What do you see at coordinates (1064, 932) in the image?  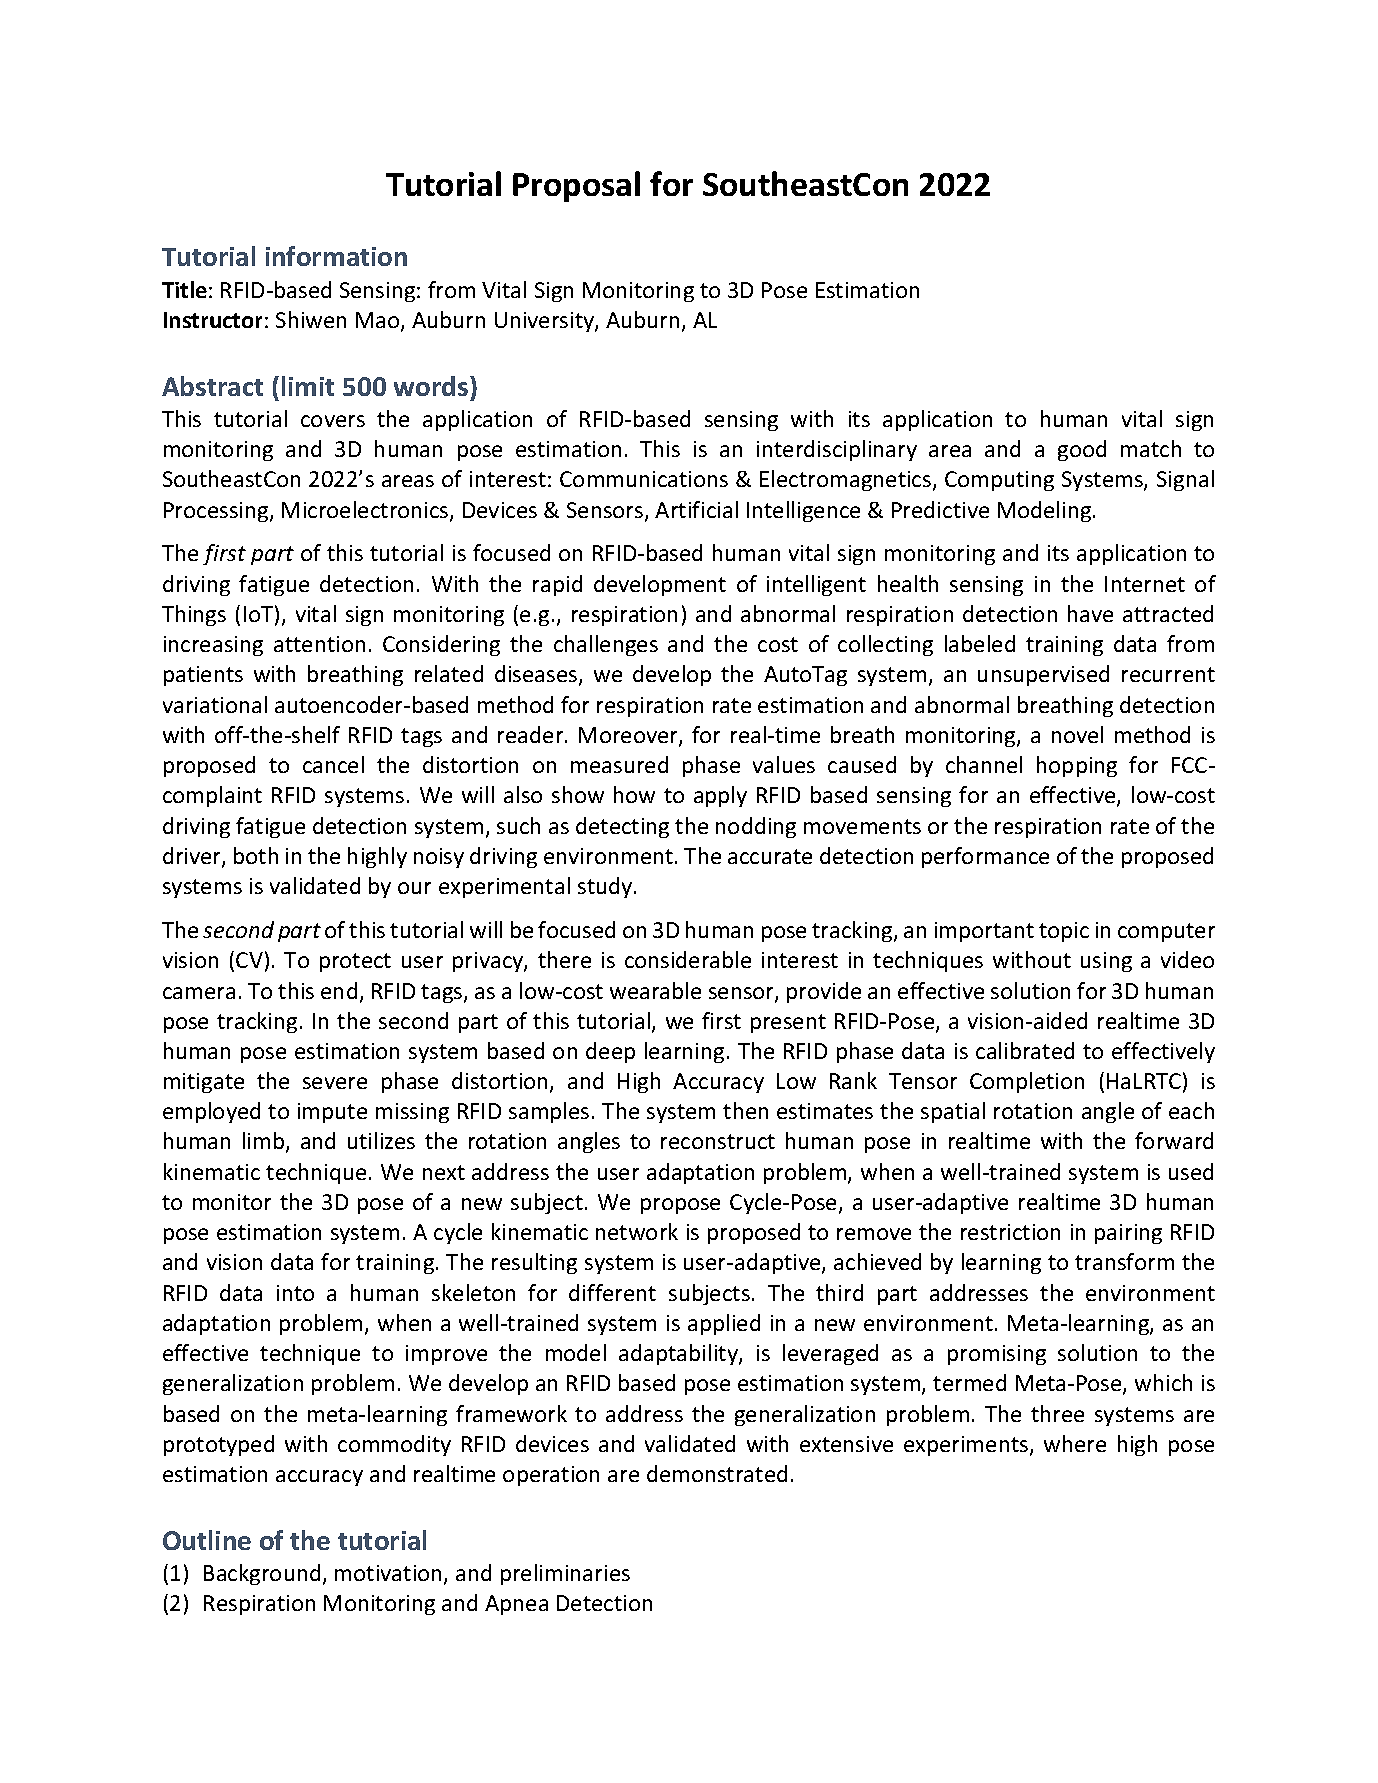 I see `topic` at bounding box center [1064, 932].
